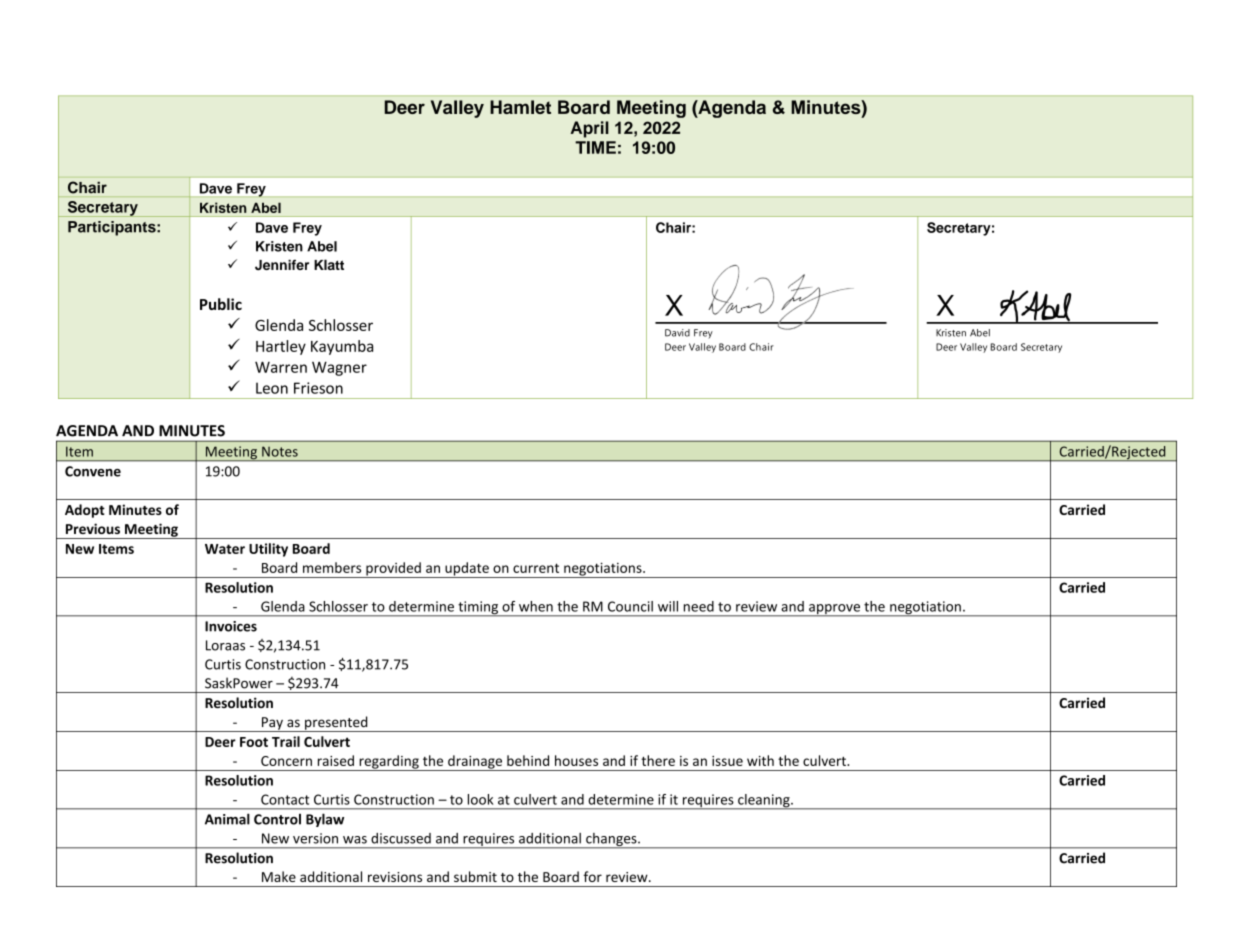 The width and height of the screenshot is (1233, 952). Describe the element at coordinates (478, 609) in the screenshot. I see `timing` at that location.
